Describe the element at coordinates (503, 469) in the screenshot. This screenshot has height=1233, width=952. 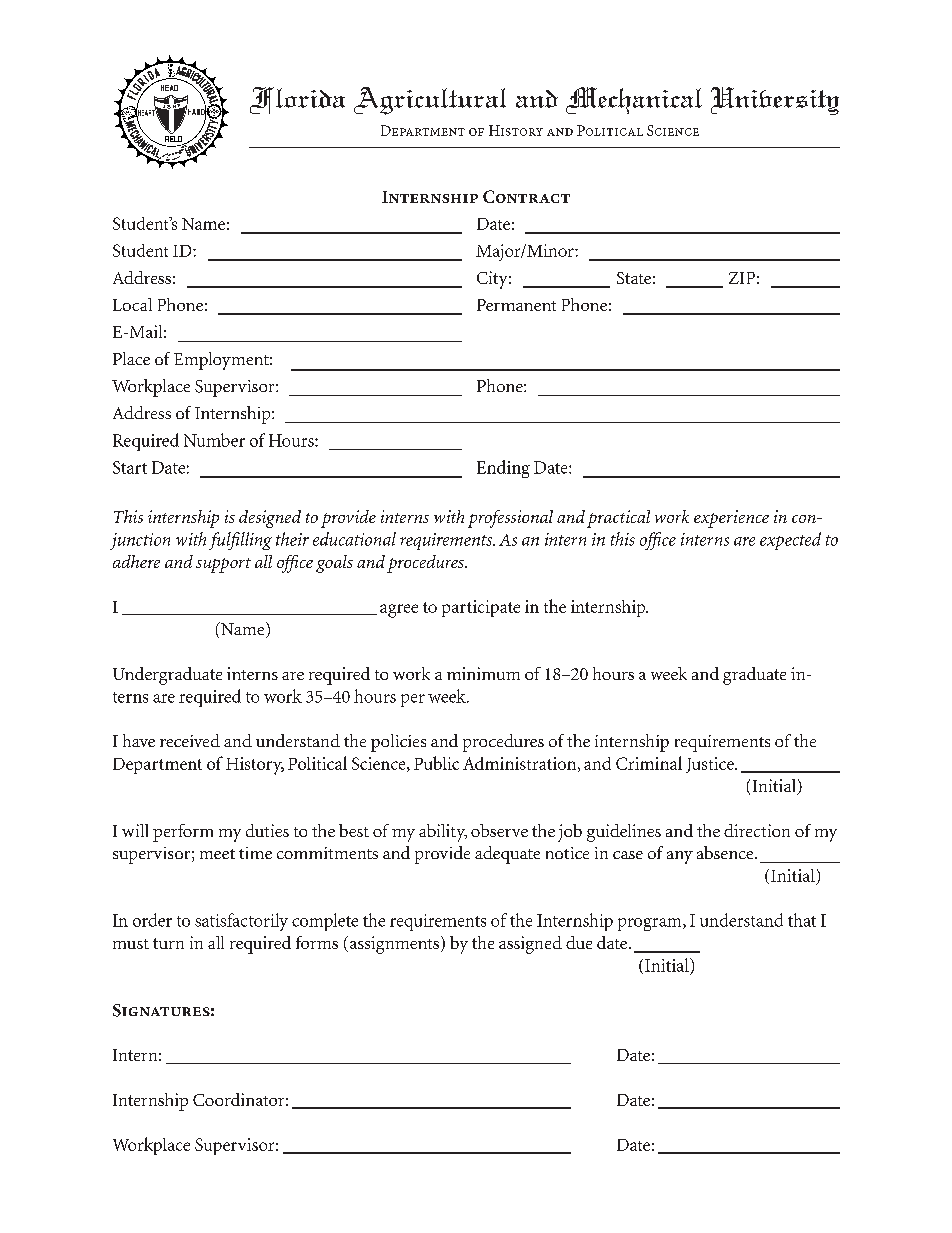
I see `Ending` at that location.
